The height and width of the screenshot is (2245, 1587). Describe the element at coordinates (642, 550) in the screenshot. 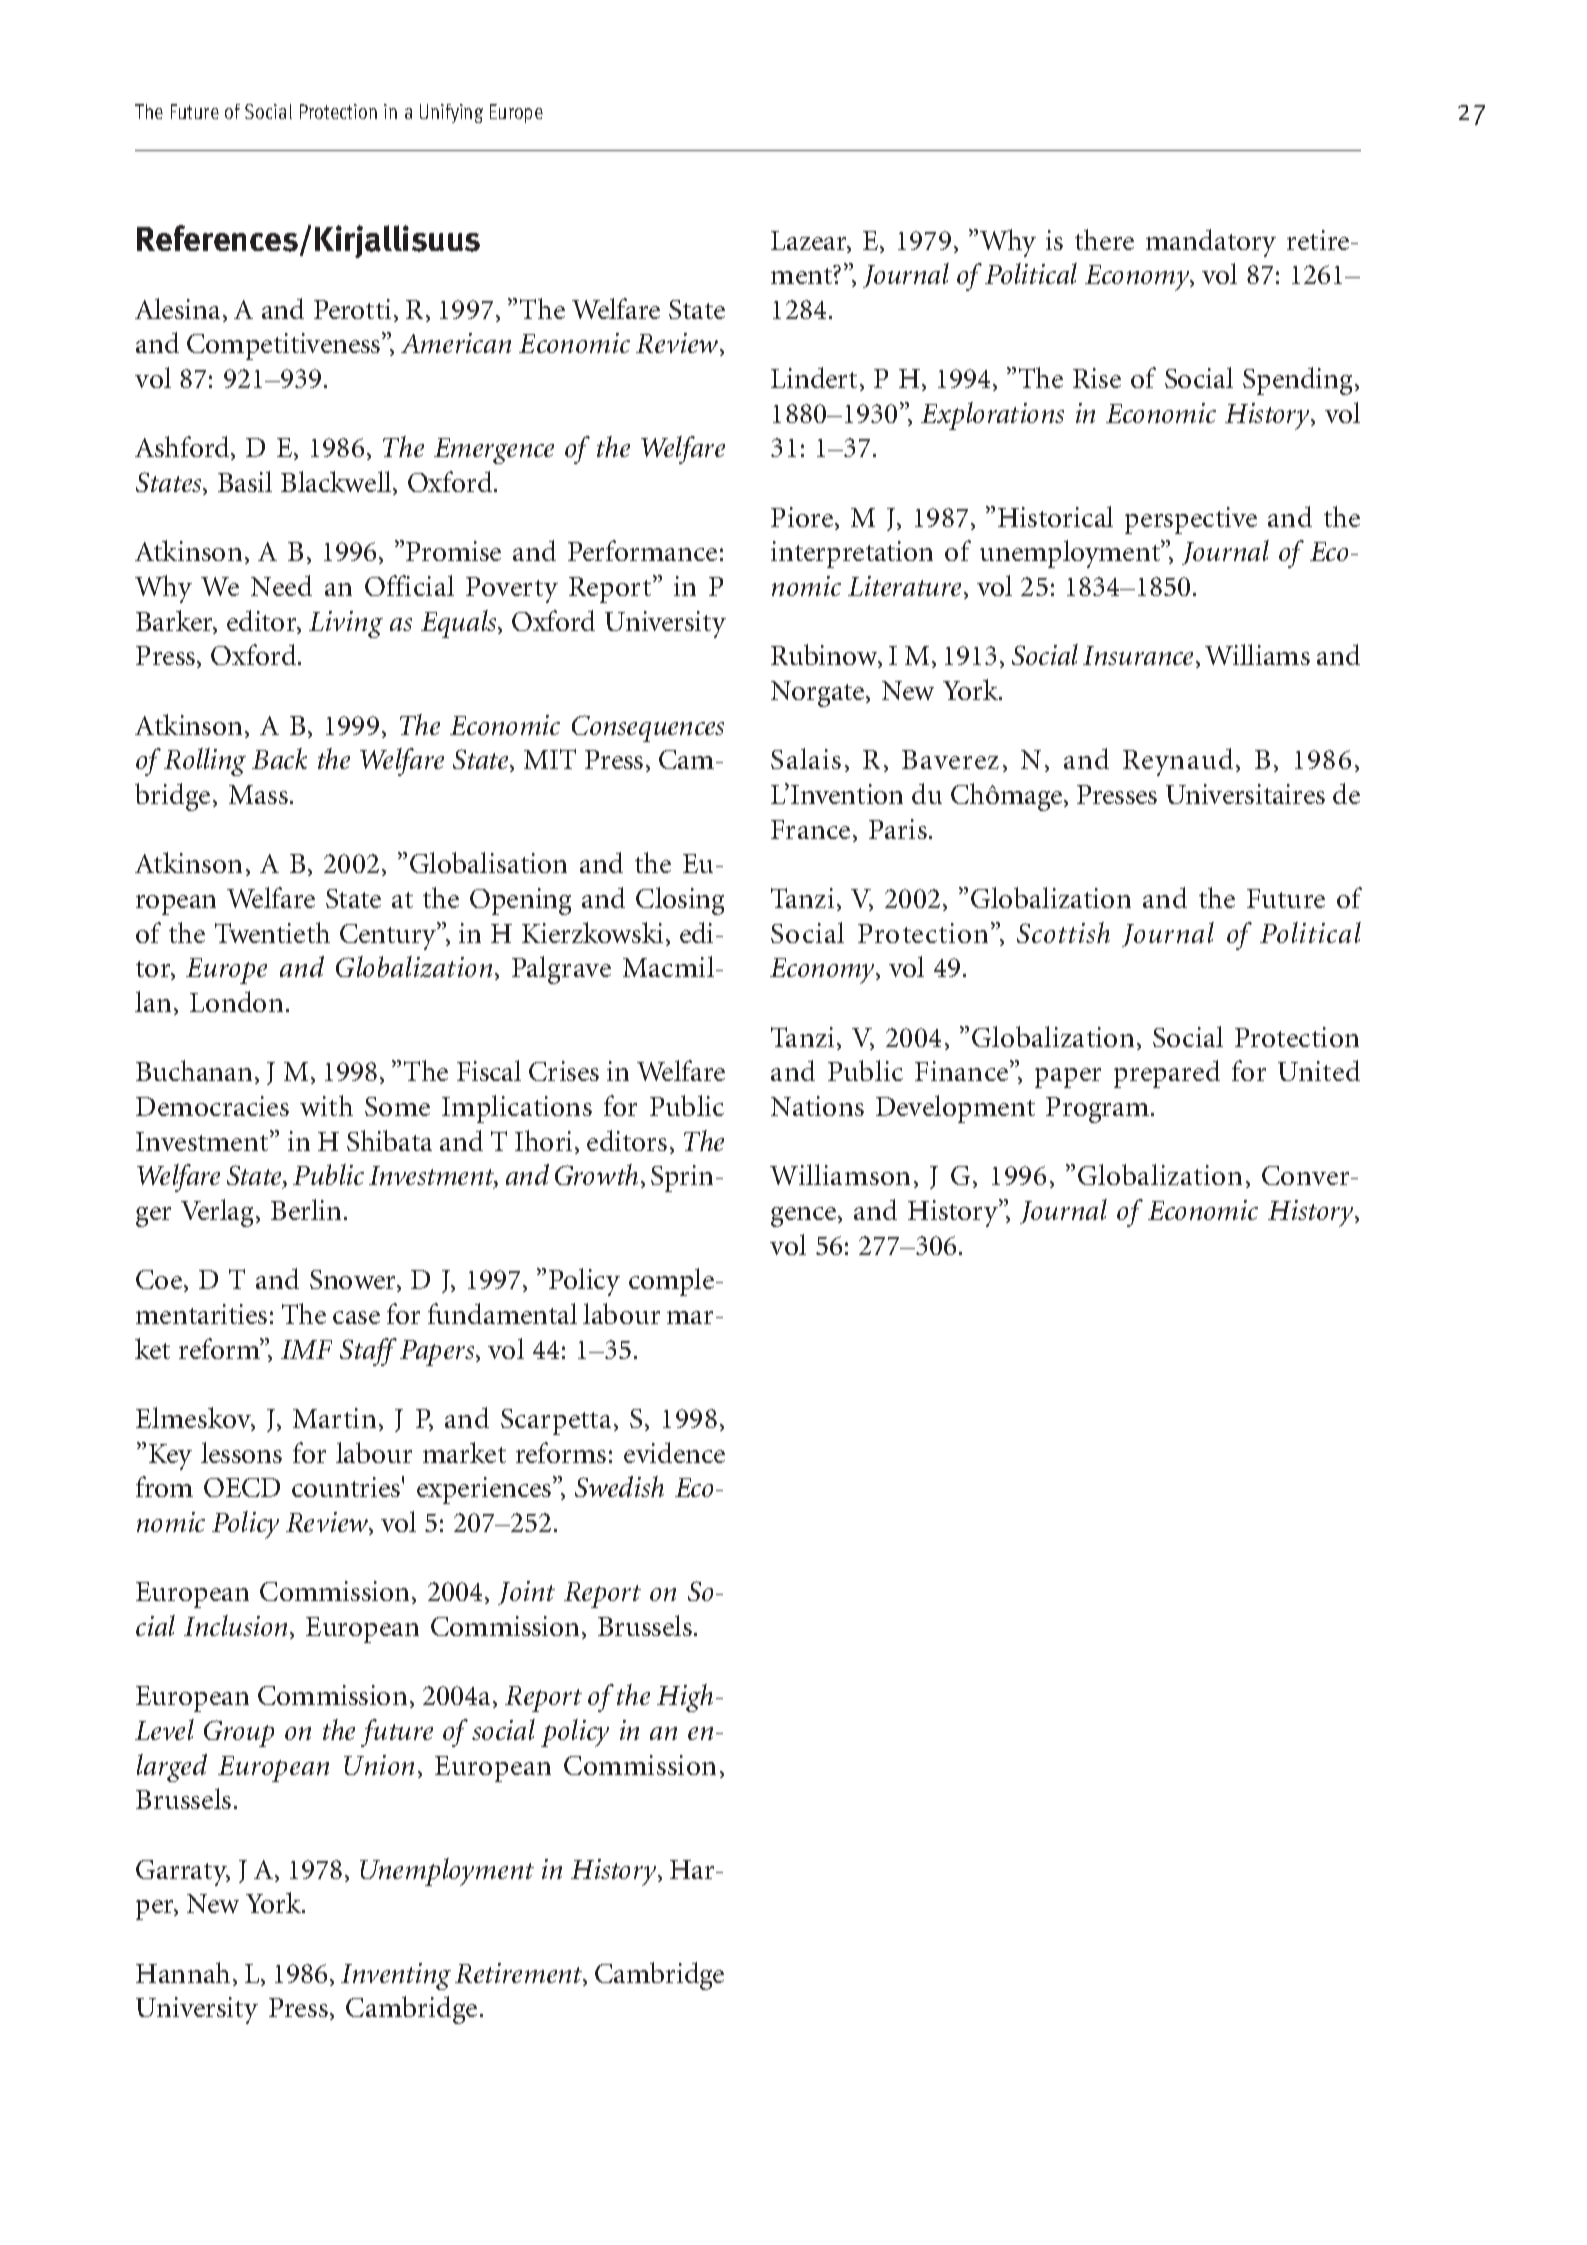

I see `Performance` at that location.
